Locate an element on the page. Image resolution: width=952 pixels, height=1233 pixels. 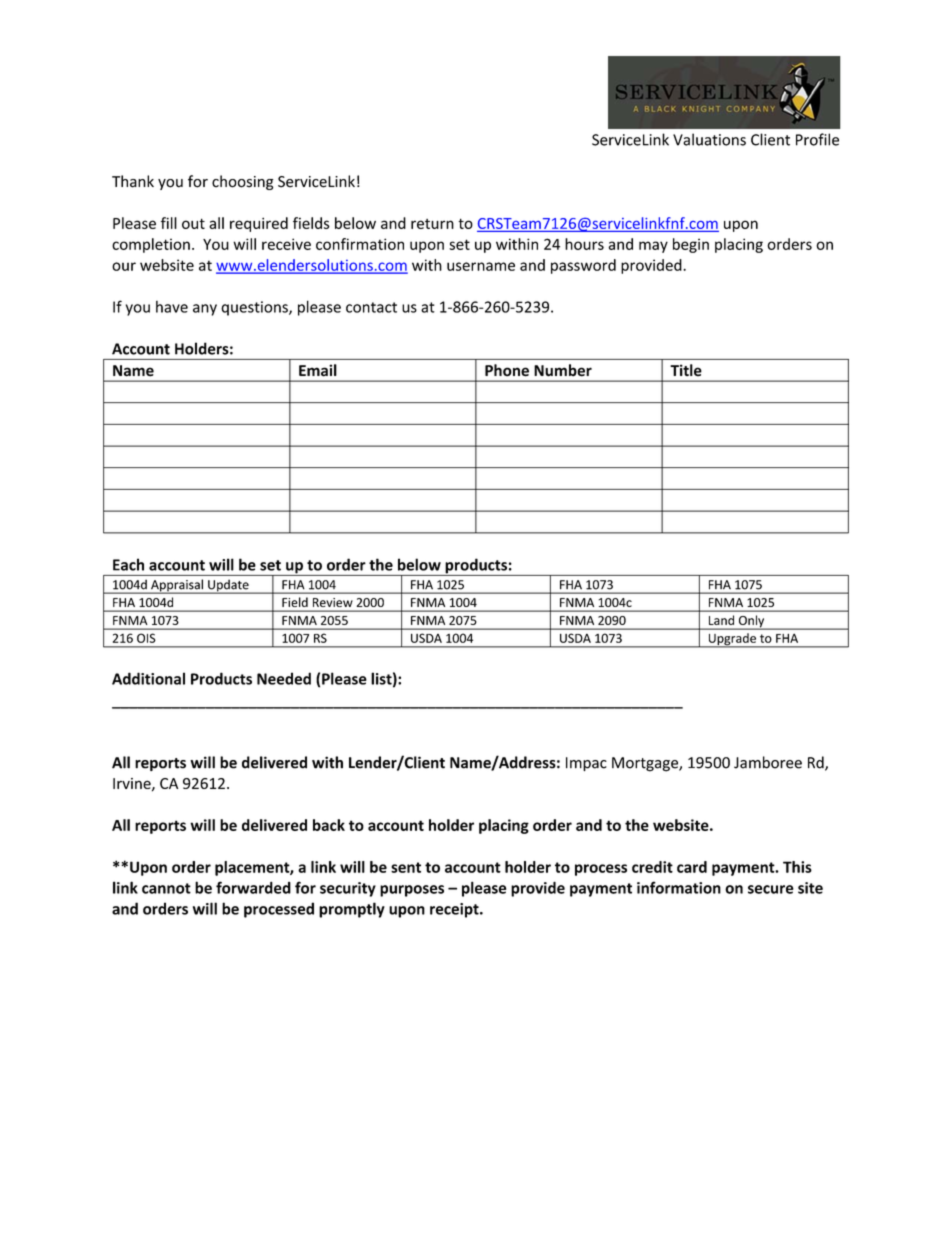
Additional is located at coordinates (148, 678).
